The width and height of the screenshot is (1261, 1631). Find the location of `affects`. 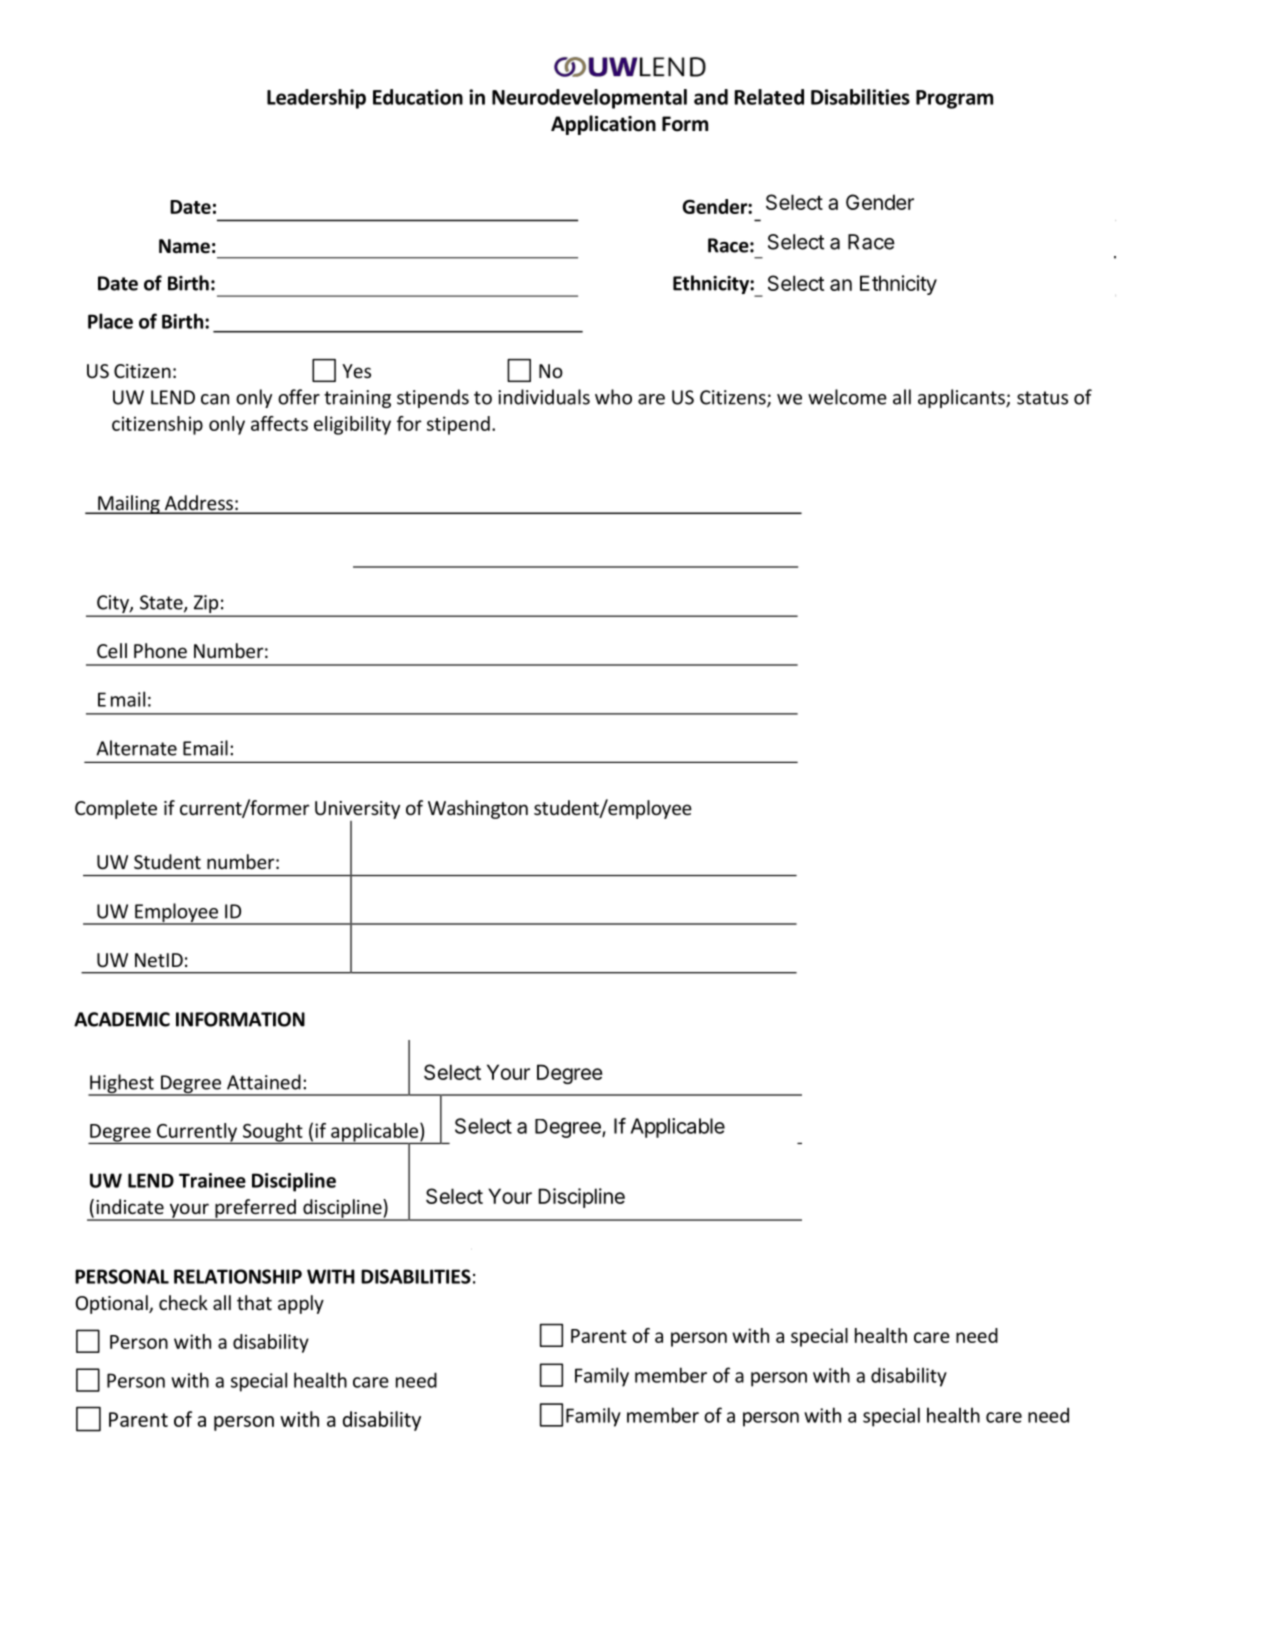

affects is located at coordinates (279, 423).
